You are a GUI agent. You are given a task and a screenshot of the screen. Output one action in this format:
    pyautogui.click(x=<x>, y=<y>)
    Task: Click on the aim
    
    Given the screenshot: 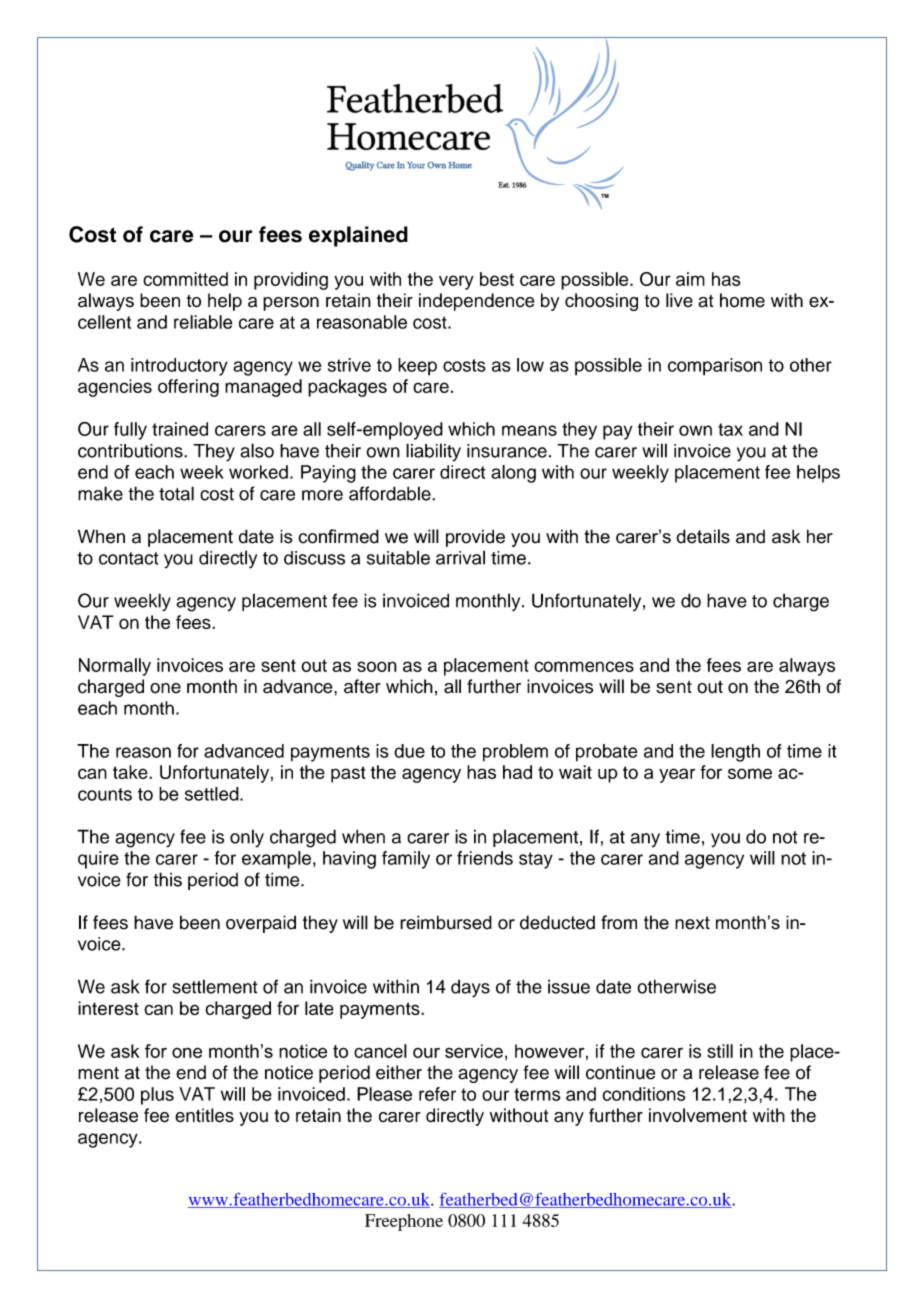 What is the action you would take?
    pyautogui.click(x=690, y=279)
